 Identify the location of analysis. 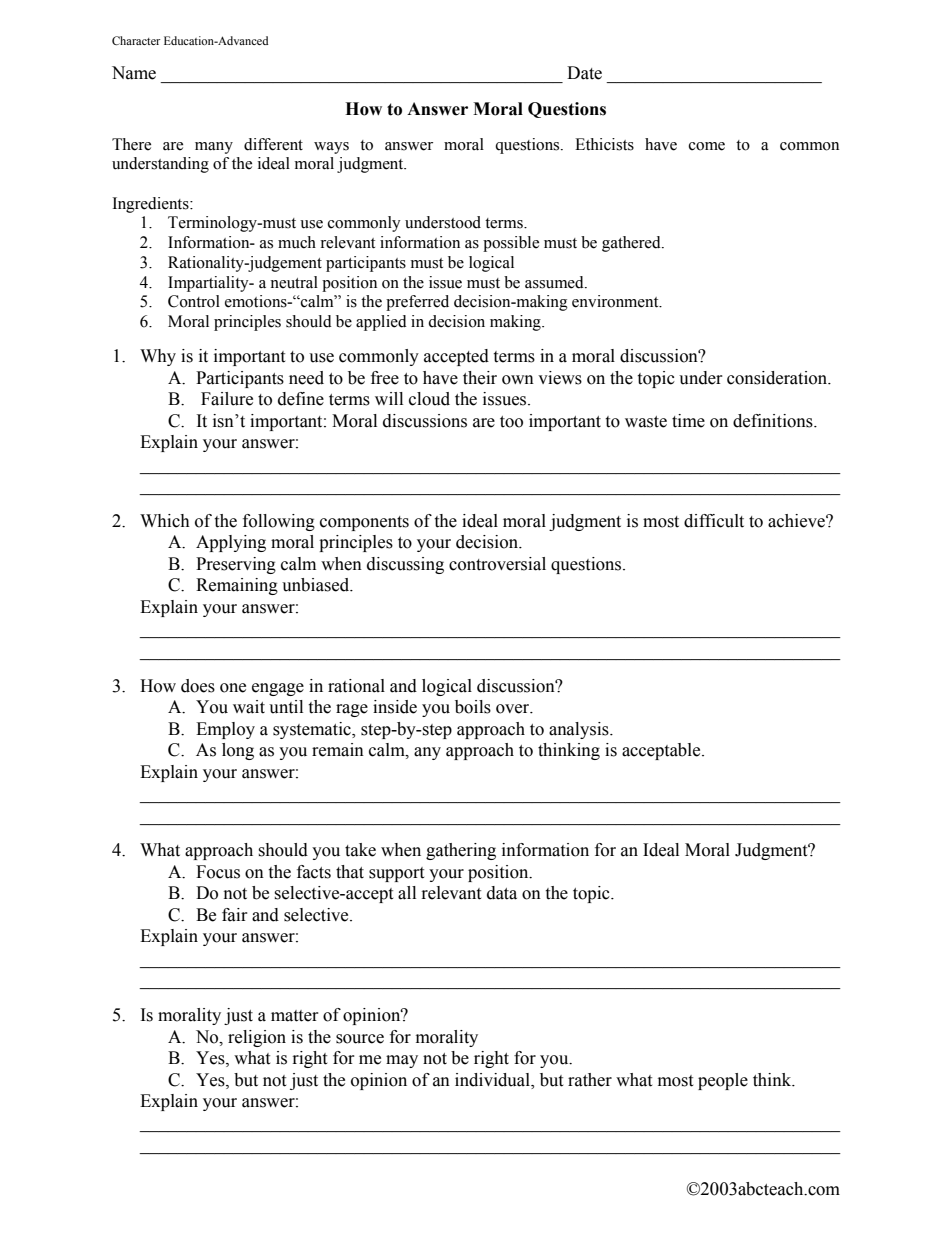
(580, 730).
